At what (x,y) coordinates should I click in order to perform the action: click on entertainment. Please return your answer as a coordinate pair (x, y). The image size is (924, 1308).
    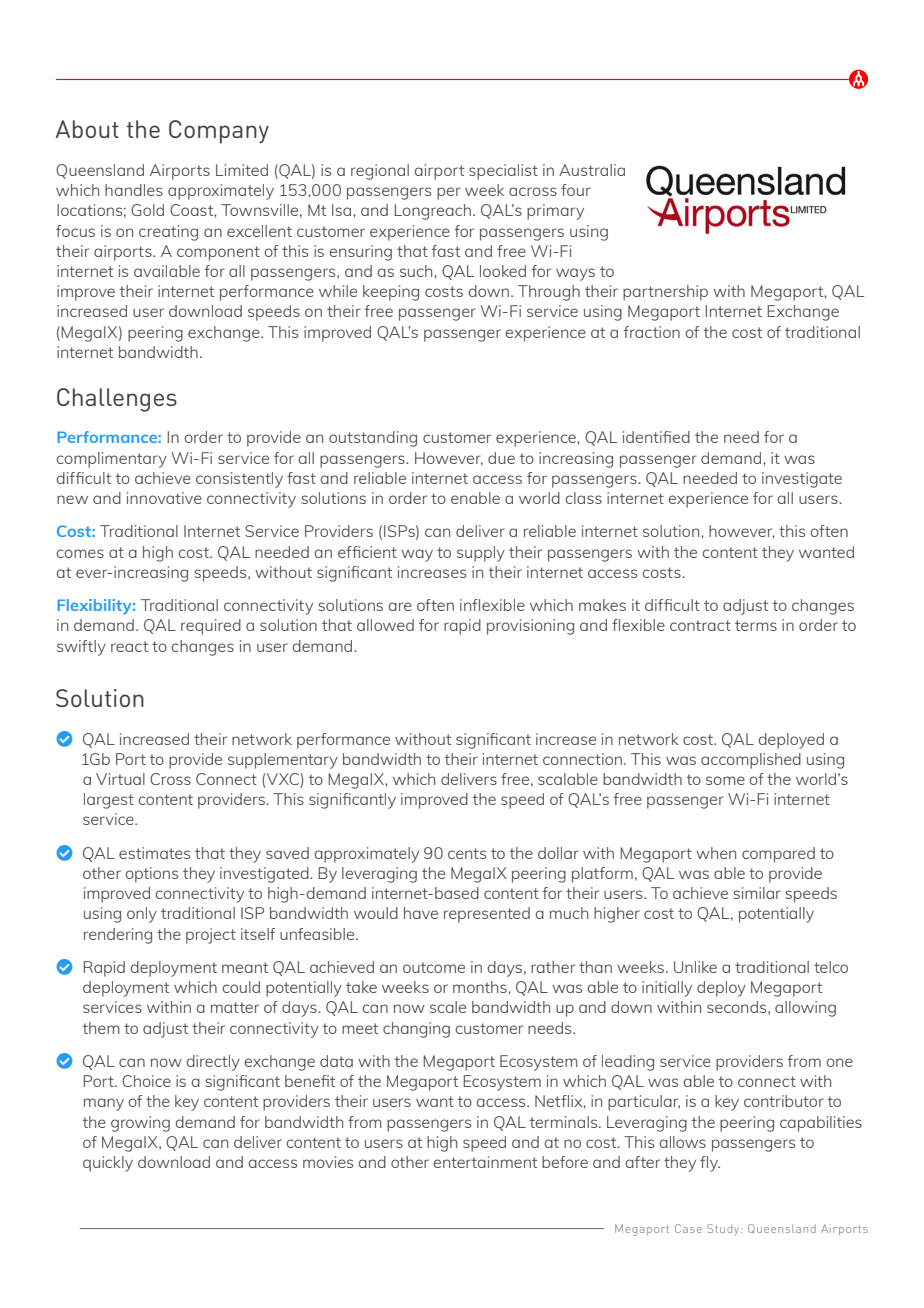
    Looking at the image, I should click on (485, 1162).
